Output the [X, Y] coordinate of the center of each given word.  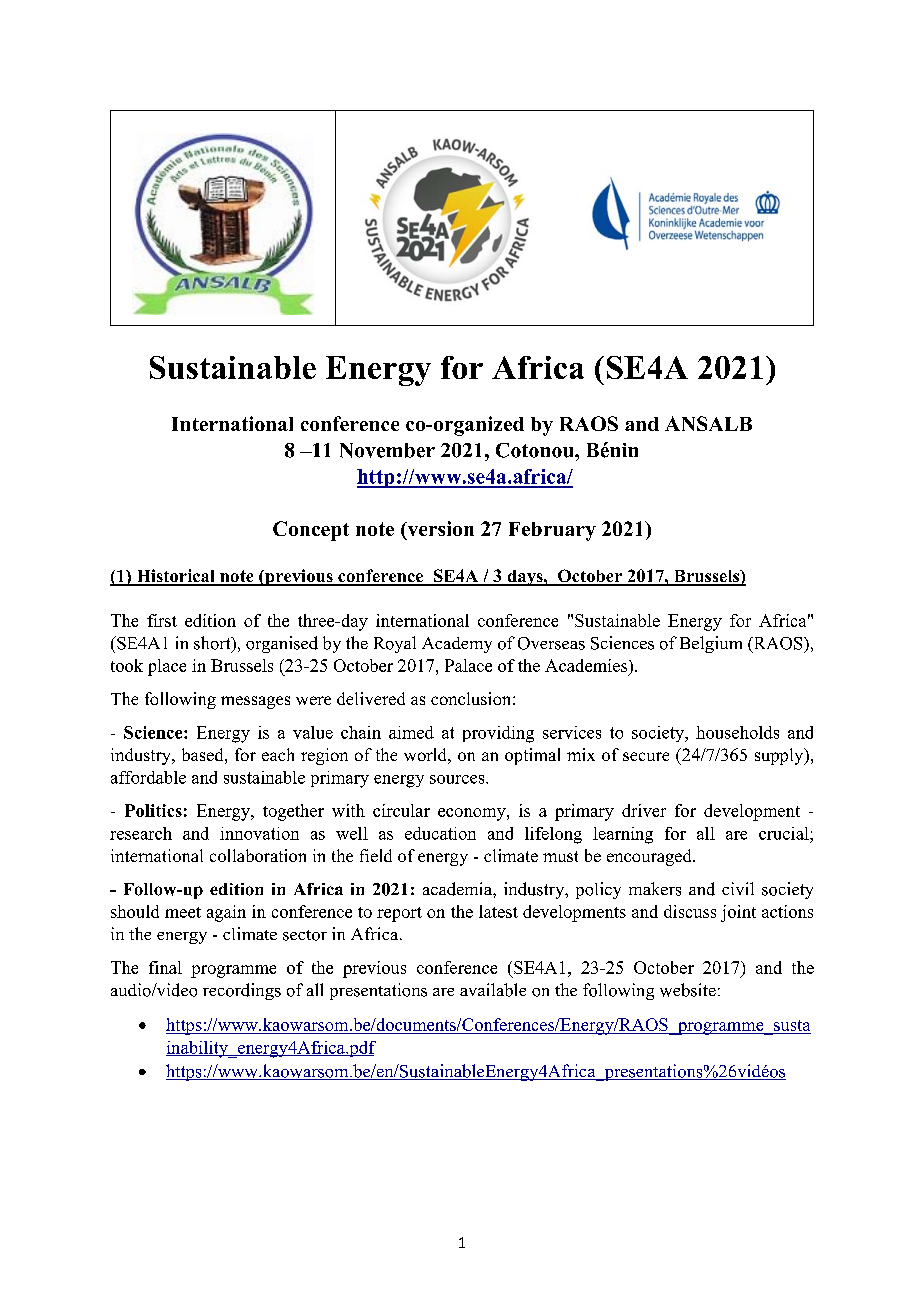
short [213, 644]
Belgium [711, 644]
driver [644, 810]
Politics [153, 810]
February [552, 531]
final [165, 967]
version [439, 530]
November [387, 450]
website [688, 990]
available [493, 990]
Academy [457, 645]
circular [401, 810]
